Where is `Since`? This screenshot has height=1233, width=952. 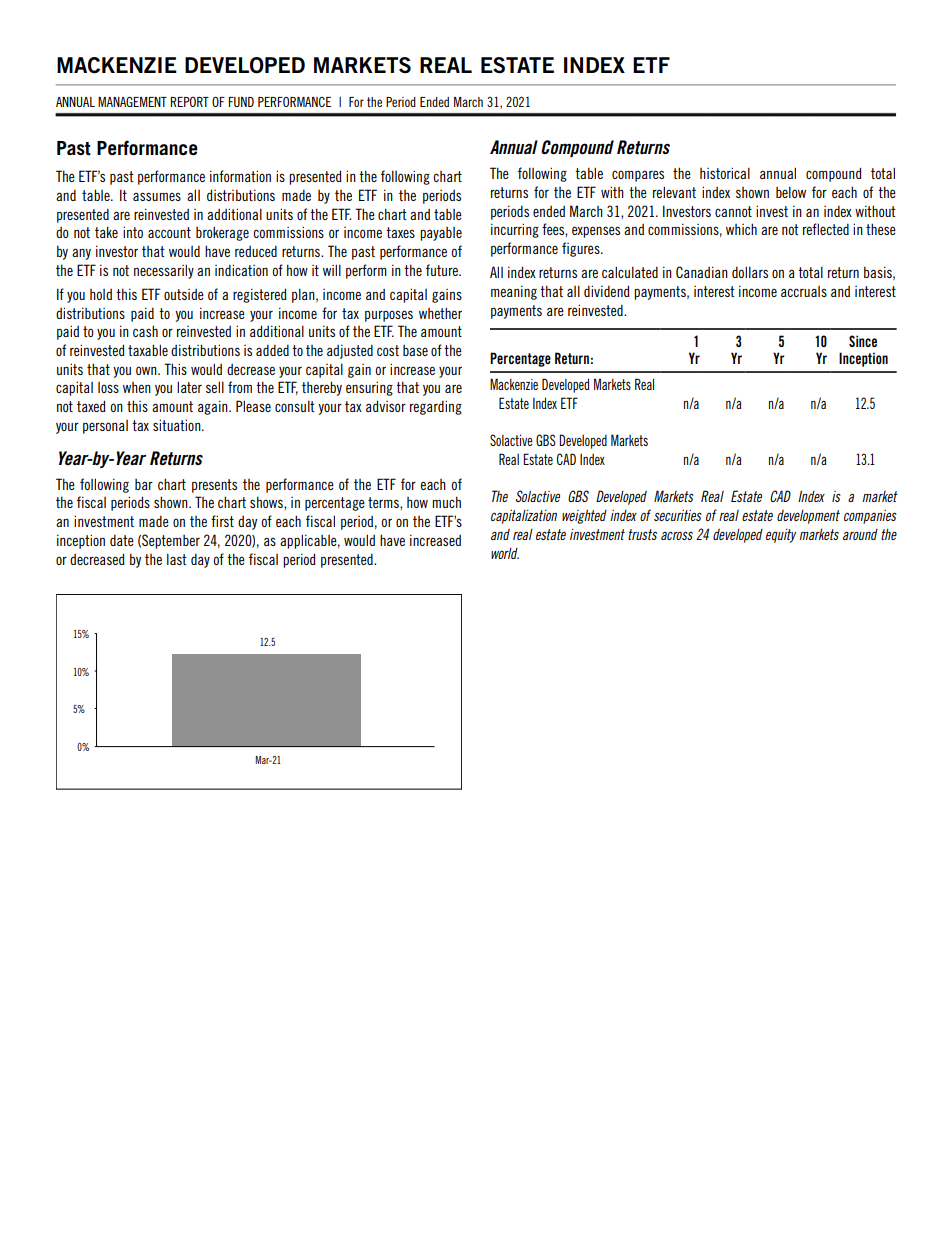 Since is located at coordinates (863, 341).
